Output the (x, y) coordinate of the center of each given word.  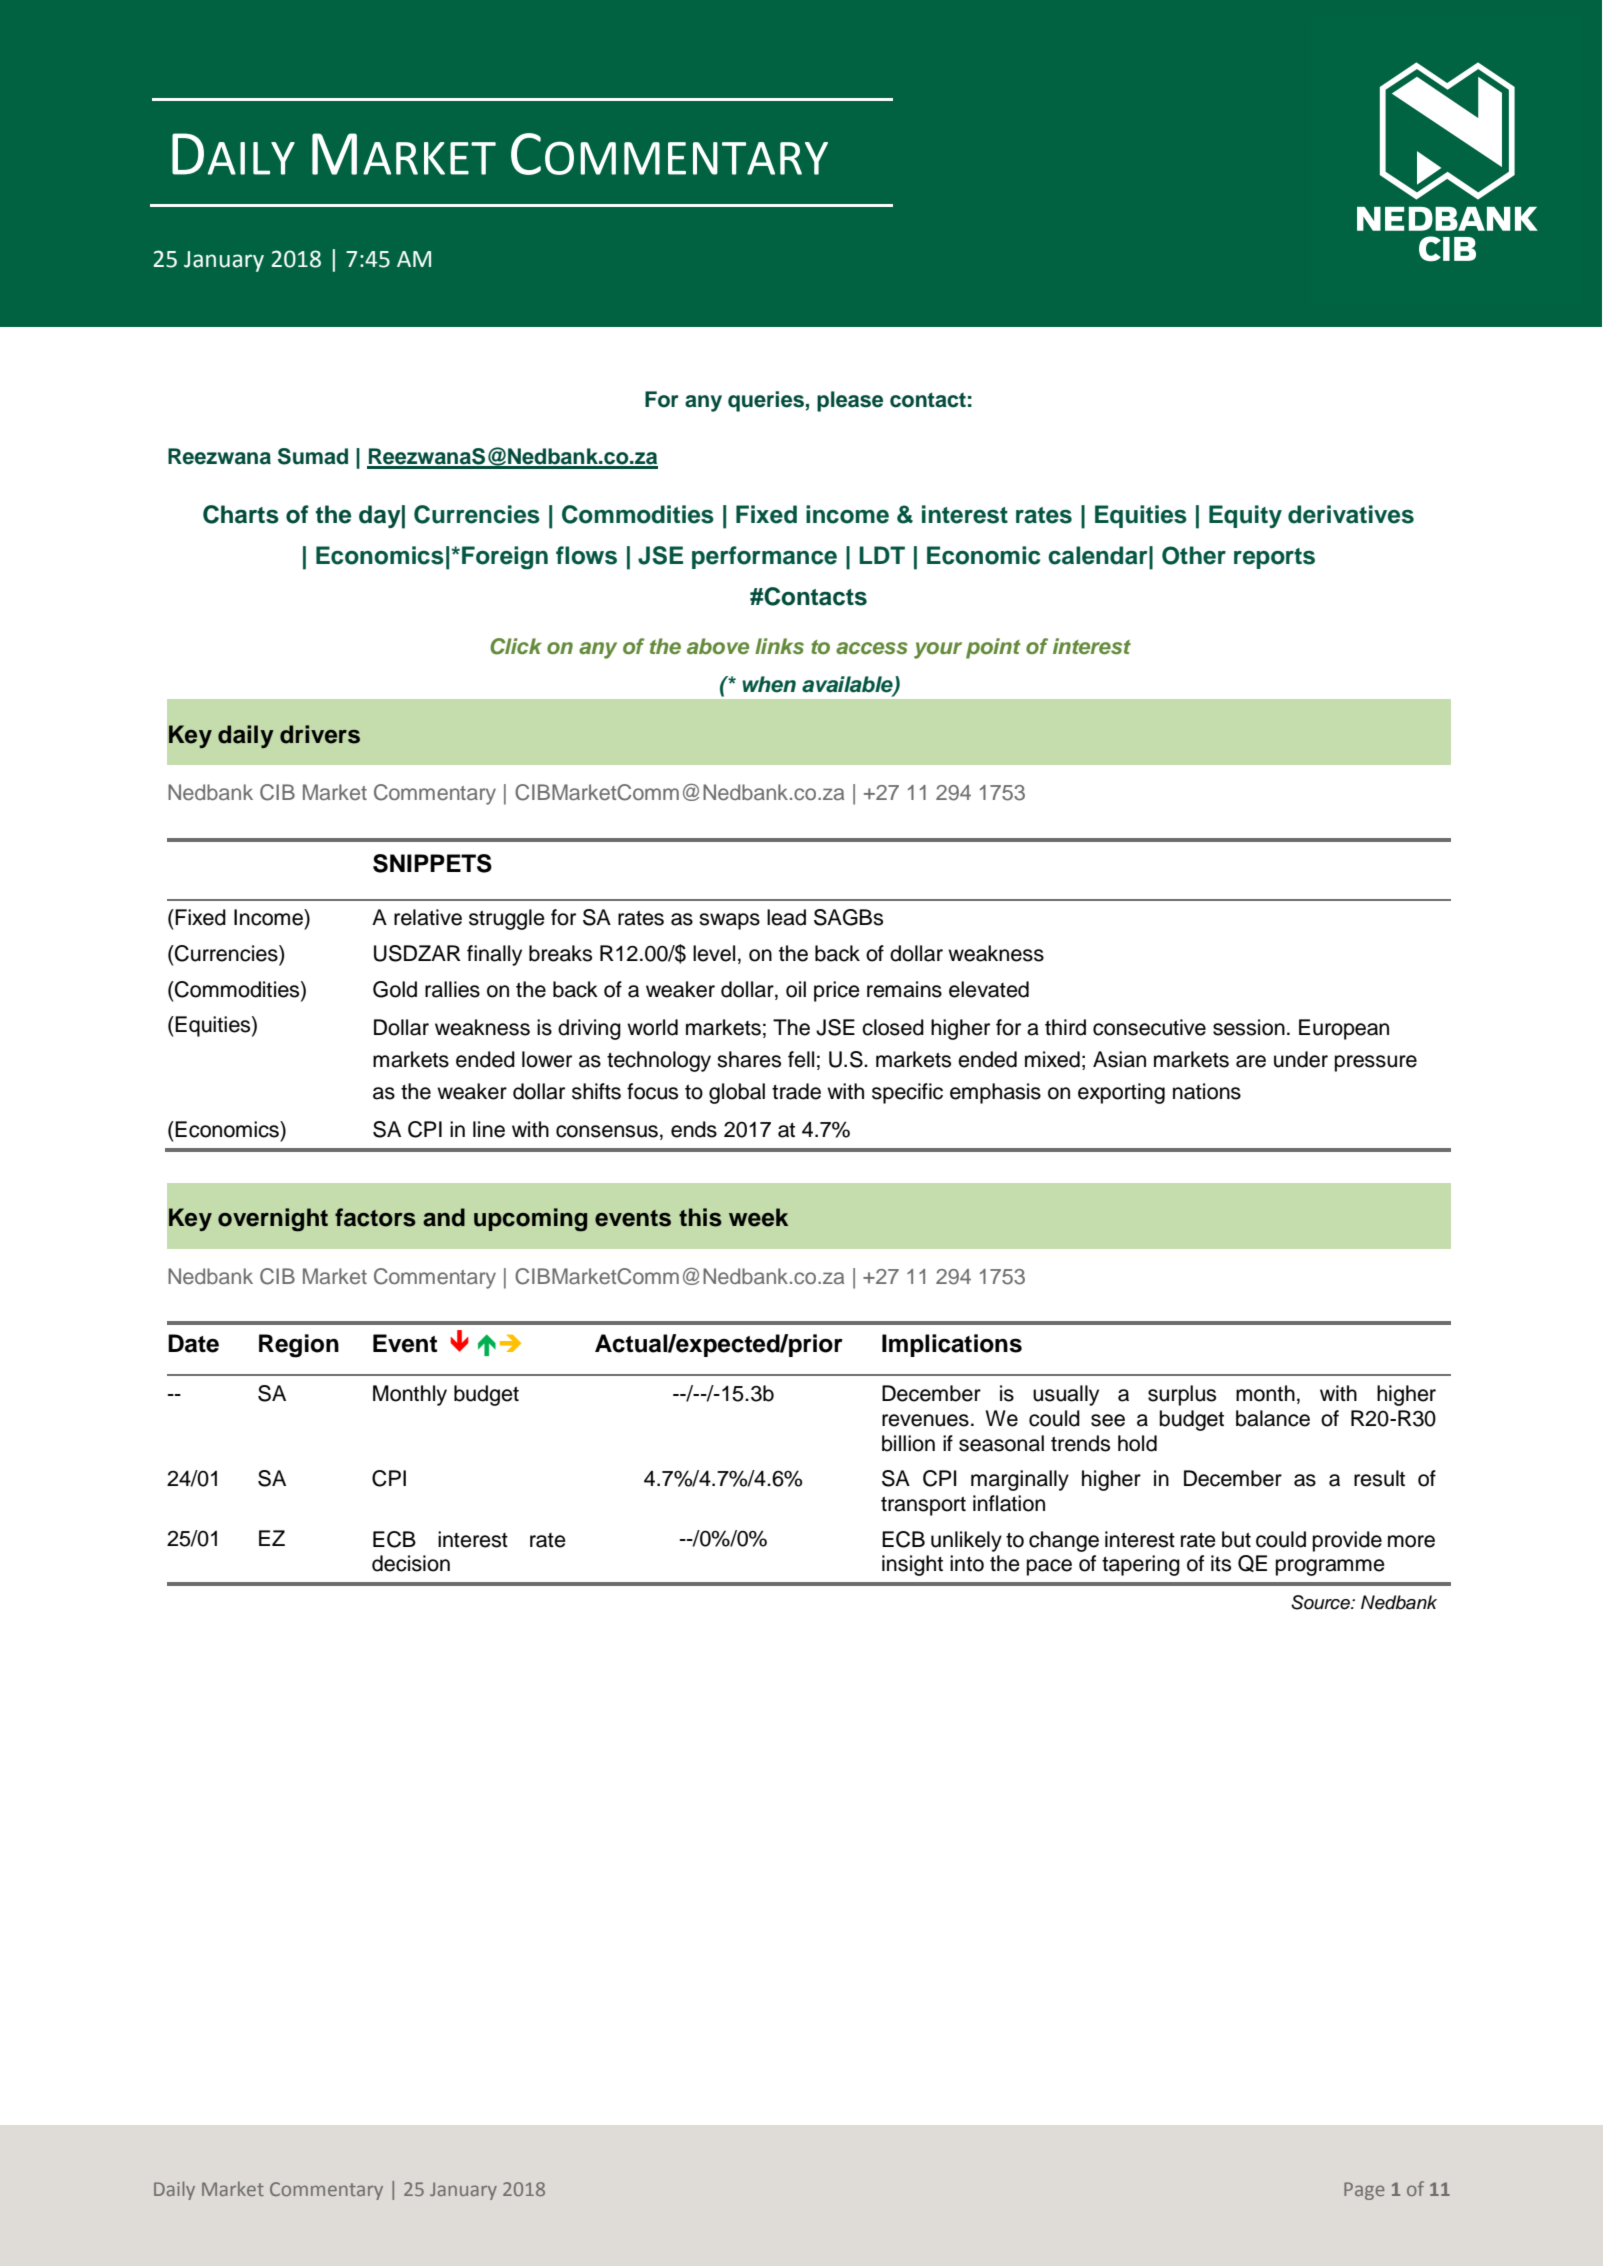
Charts (241, 514)
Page (1364, 2191)
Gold (395, 989)
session (1249, 1027)
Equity (1245, 516)
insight (912, 1565)
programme (1330, 1567)
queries (766, 401)
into (967, 1563)
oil (796, 989)
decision (411, 1563)
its (1221, 1563)
